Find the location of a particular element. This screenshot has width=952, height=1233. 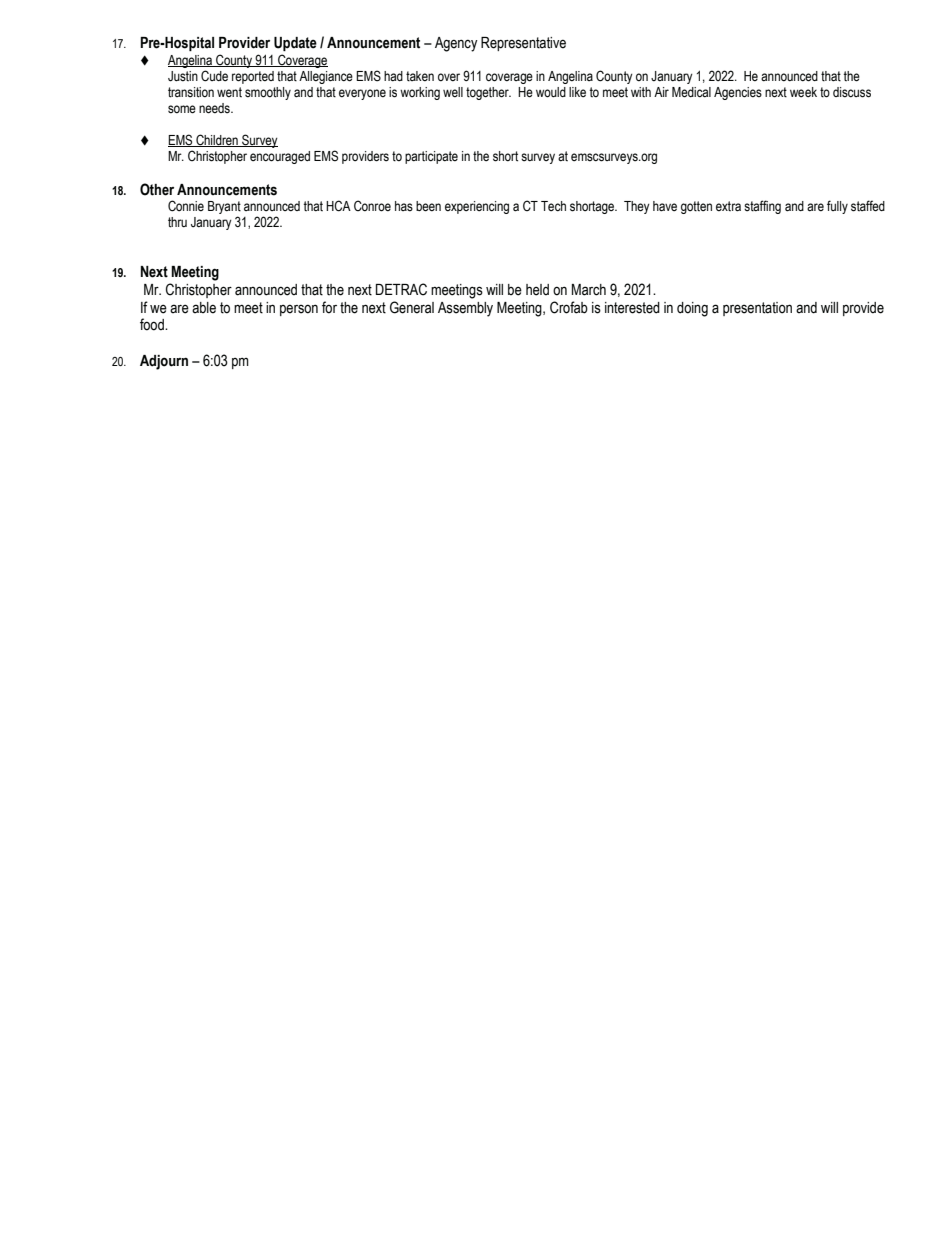

encouraged is located at coordinates (280, 157).
